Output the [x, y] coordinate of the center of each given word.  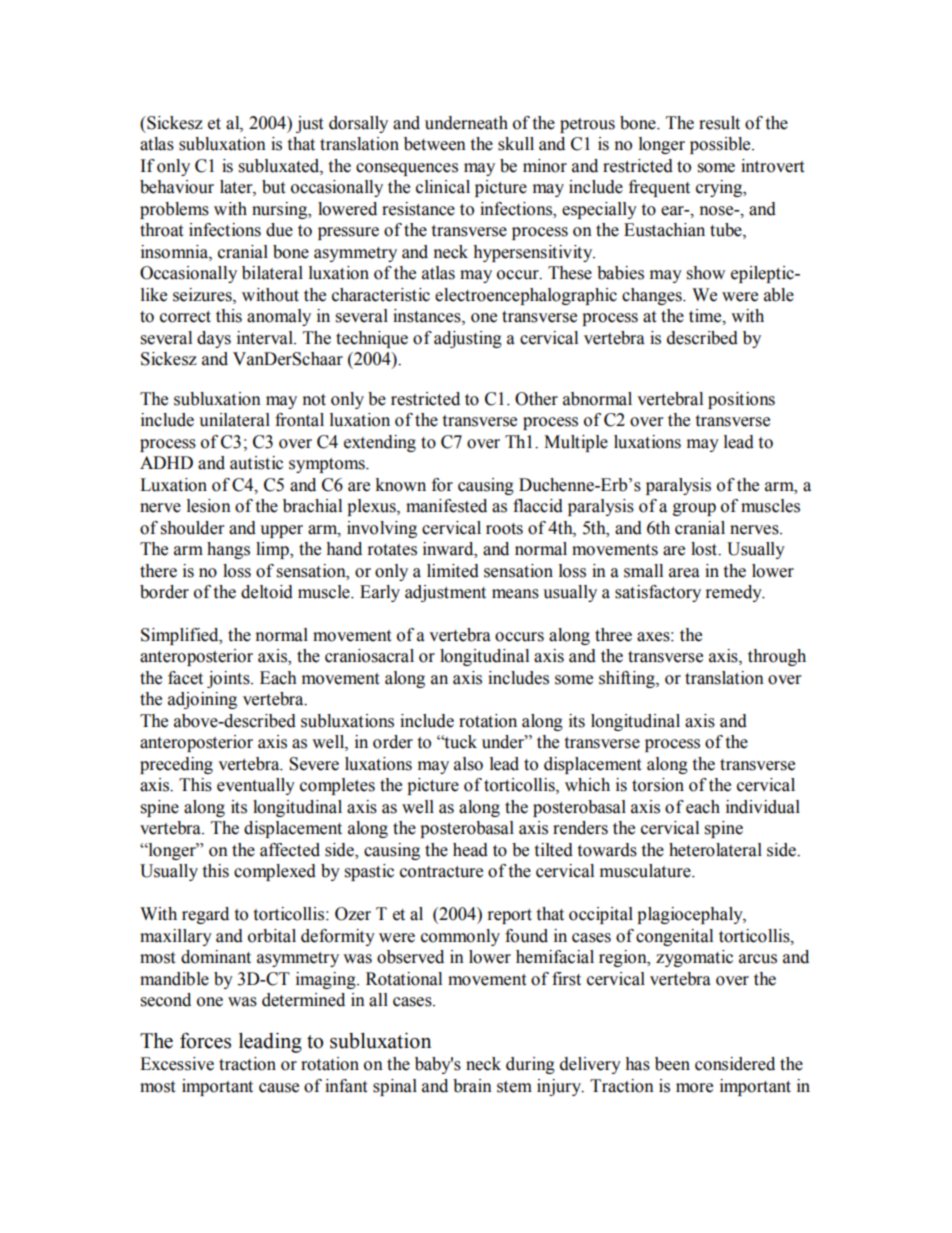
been [672, 1064]
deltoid [267, 592]
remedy [735, 593]
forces [205, 1041]
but [273, 187]
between [435, 144]
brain [472, 1086]
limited [453, 571]
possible [721, 145]
